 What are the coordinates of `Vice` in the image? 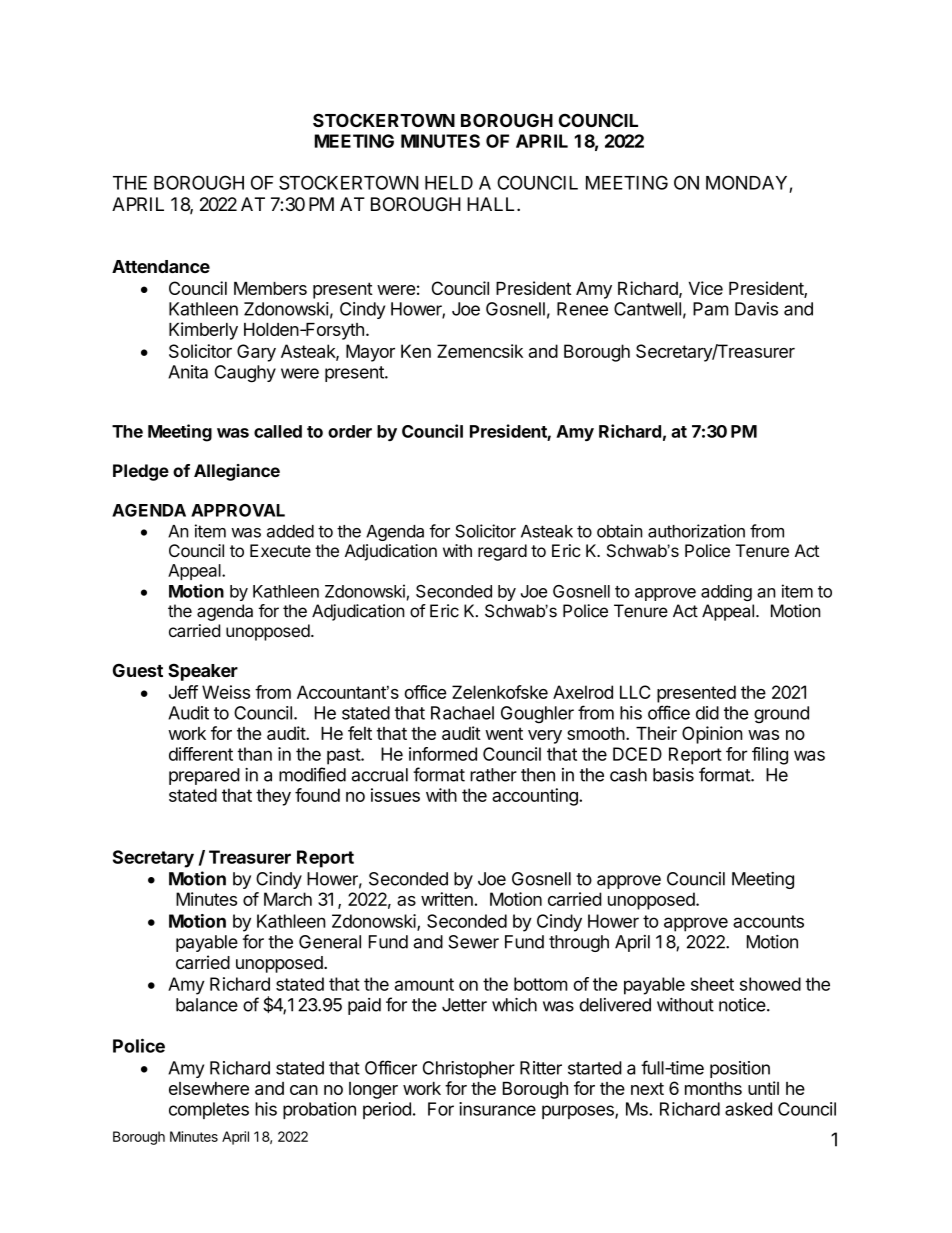 It's located at (706, 288).
